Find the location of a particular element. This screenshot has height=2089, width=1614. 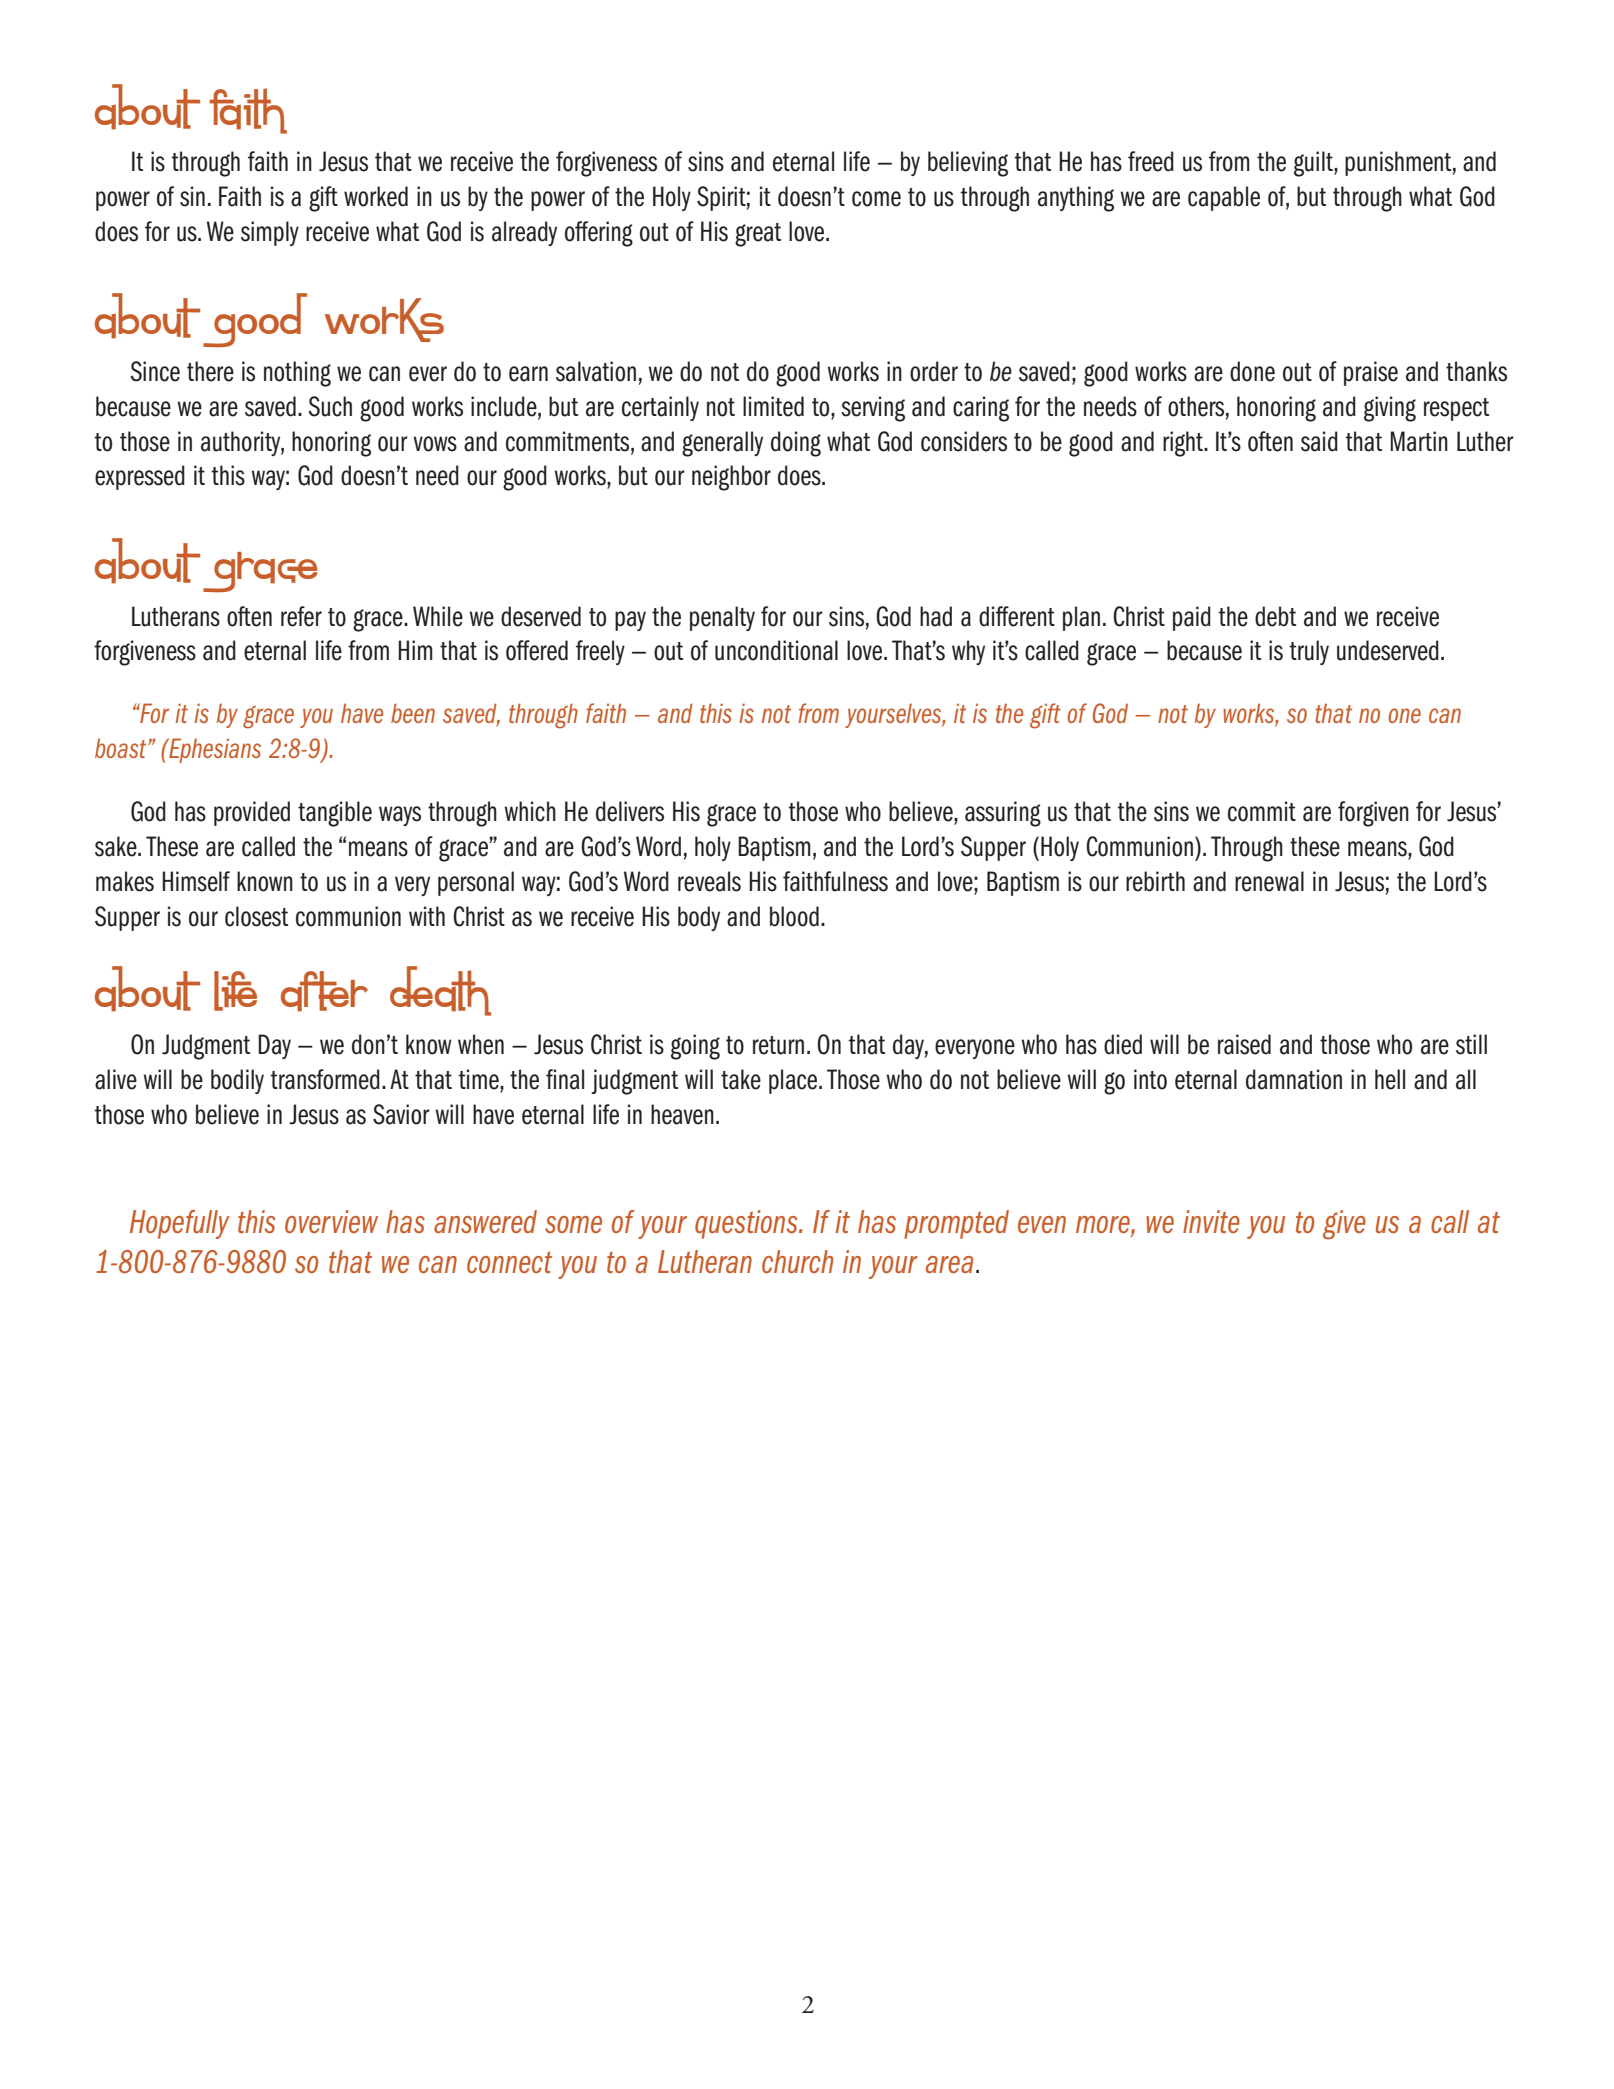

refer is located at coordinates (301, 616).
